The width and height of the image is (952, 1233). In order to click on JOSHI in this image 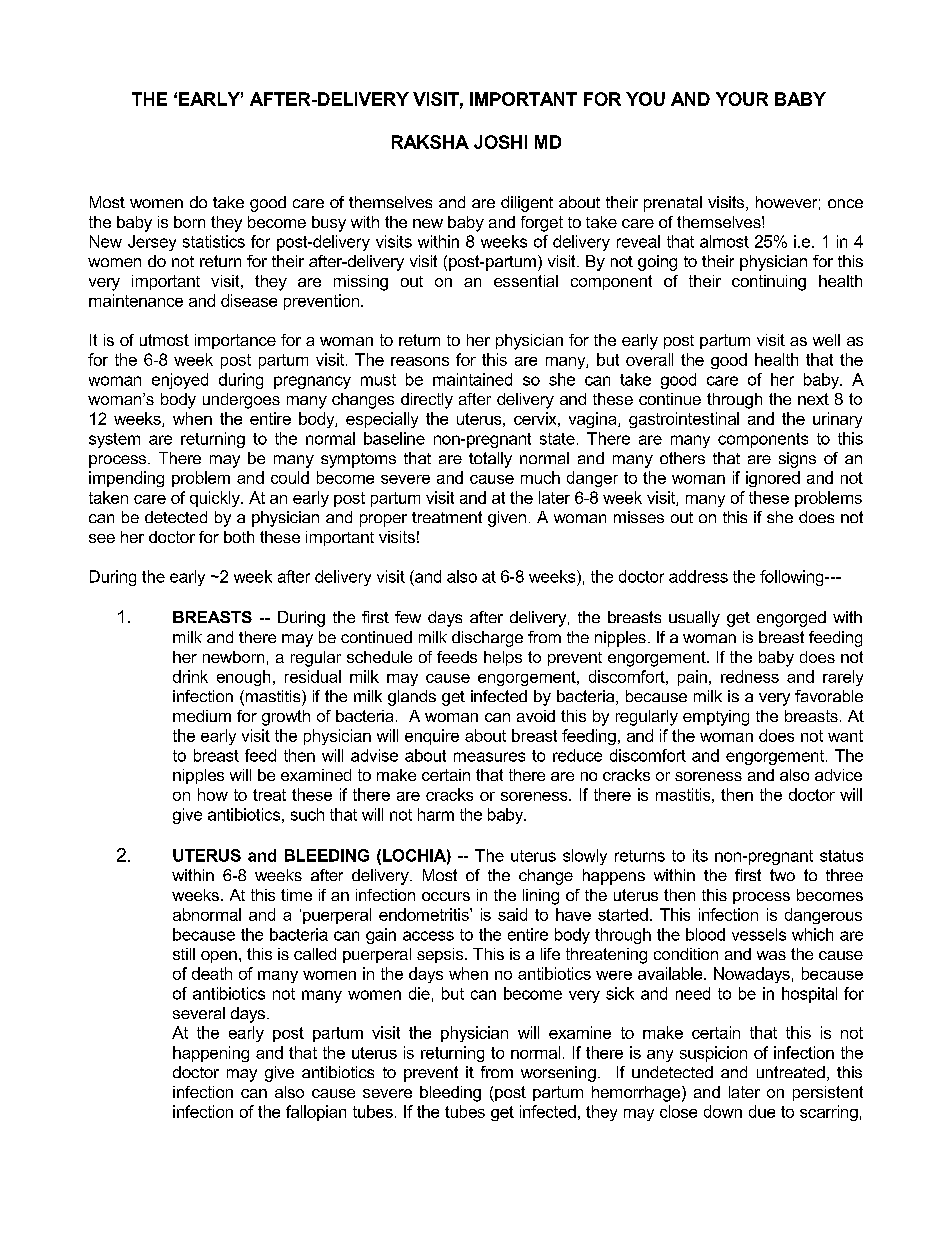, I will do `click(500, 142)`.
